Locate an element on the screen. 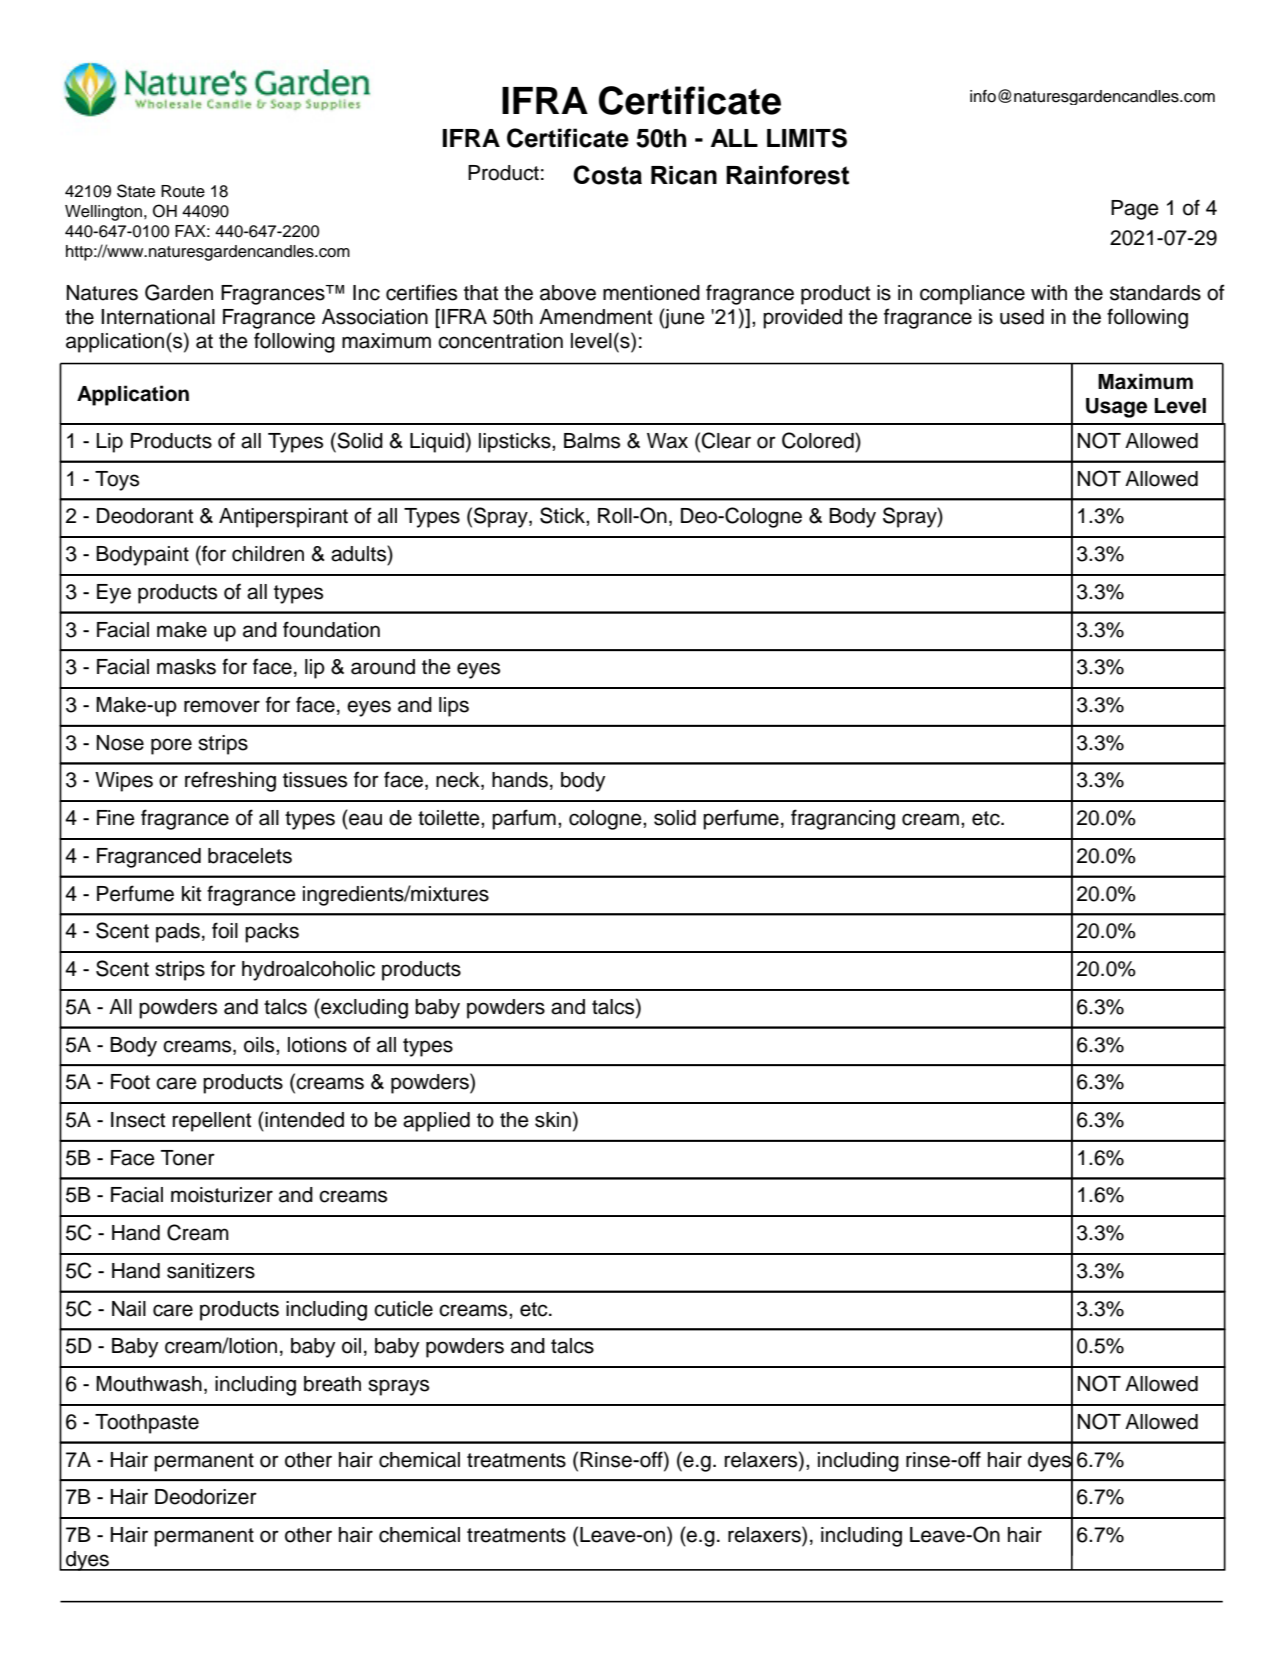 The image size is (1283, 1660). Page is located at coordinates (1135, 210).
